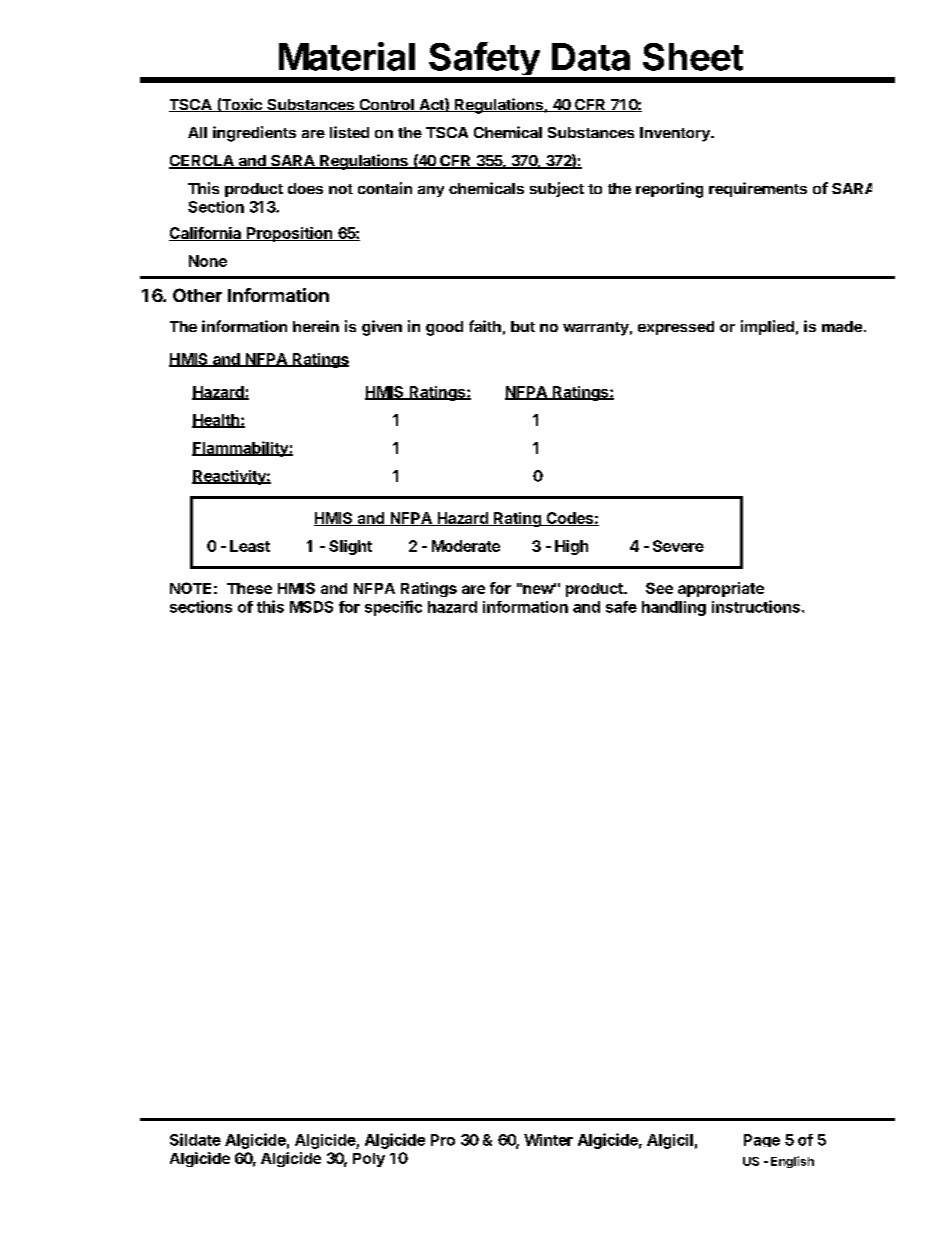 The height and width of the document is (1233, 952). What do you see at coordinates (767, 327) in the document?
I see `implied` at bounding box center [767, 327].
